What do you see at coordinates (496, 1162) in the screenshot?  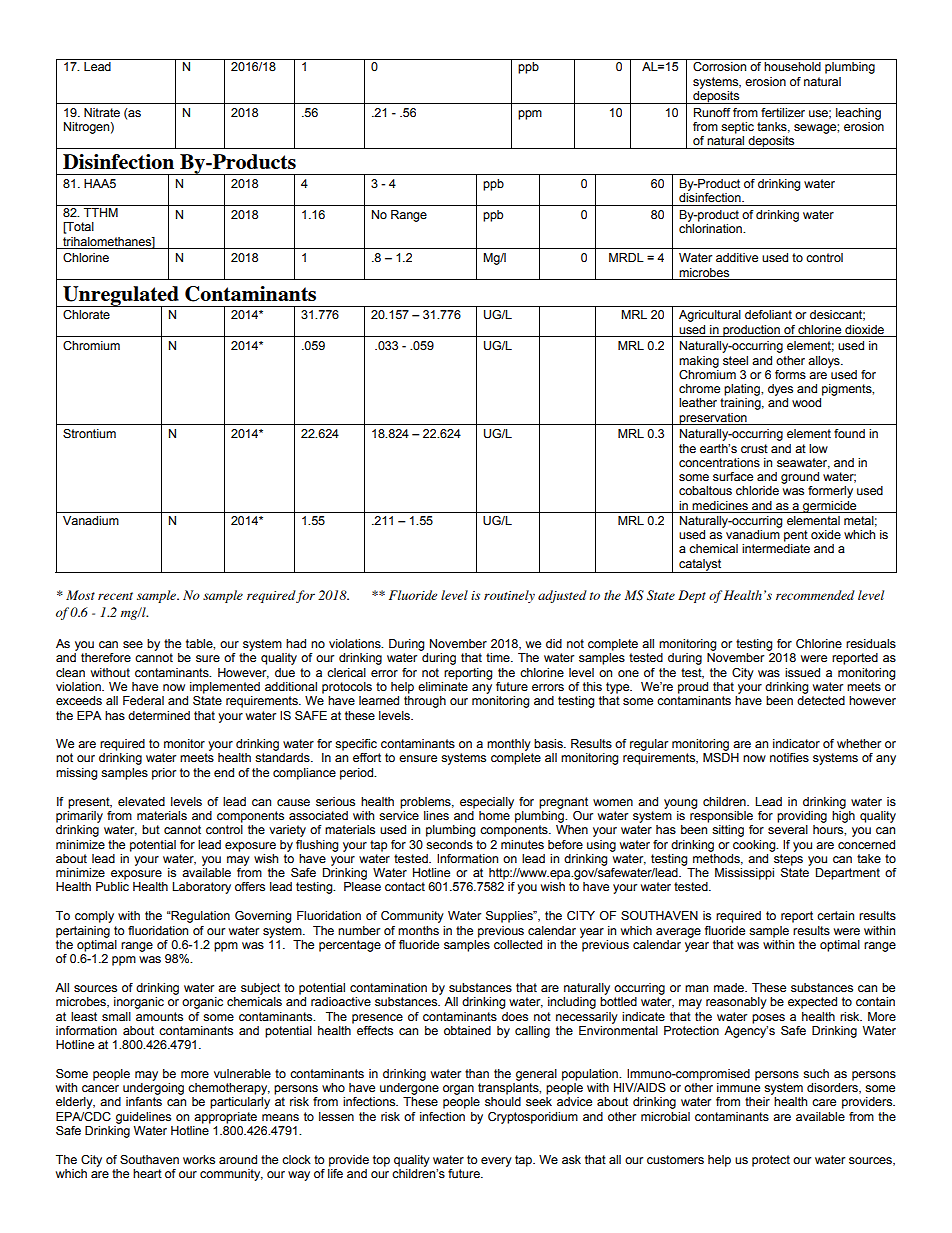 I see `every` at bounding box center [496, 1162].
